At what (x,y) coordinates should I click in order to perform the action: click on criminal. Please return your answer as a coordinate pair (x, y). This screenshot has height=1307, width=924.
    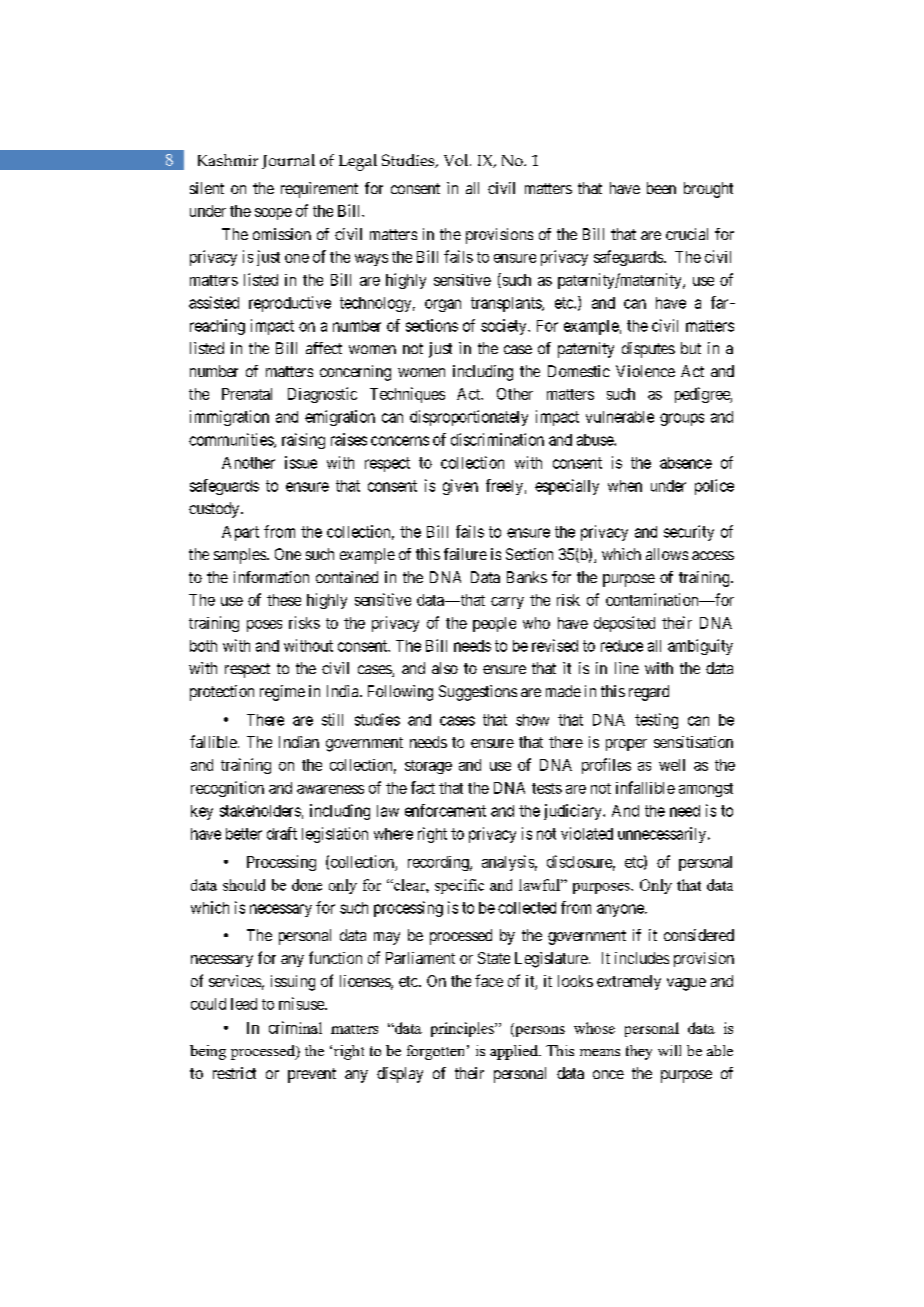
    Looking at the image, I should click on (295, 1027).
